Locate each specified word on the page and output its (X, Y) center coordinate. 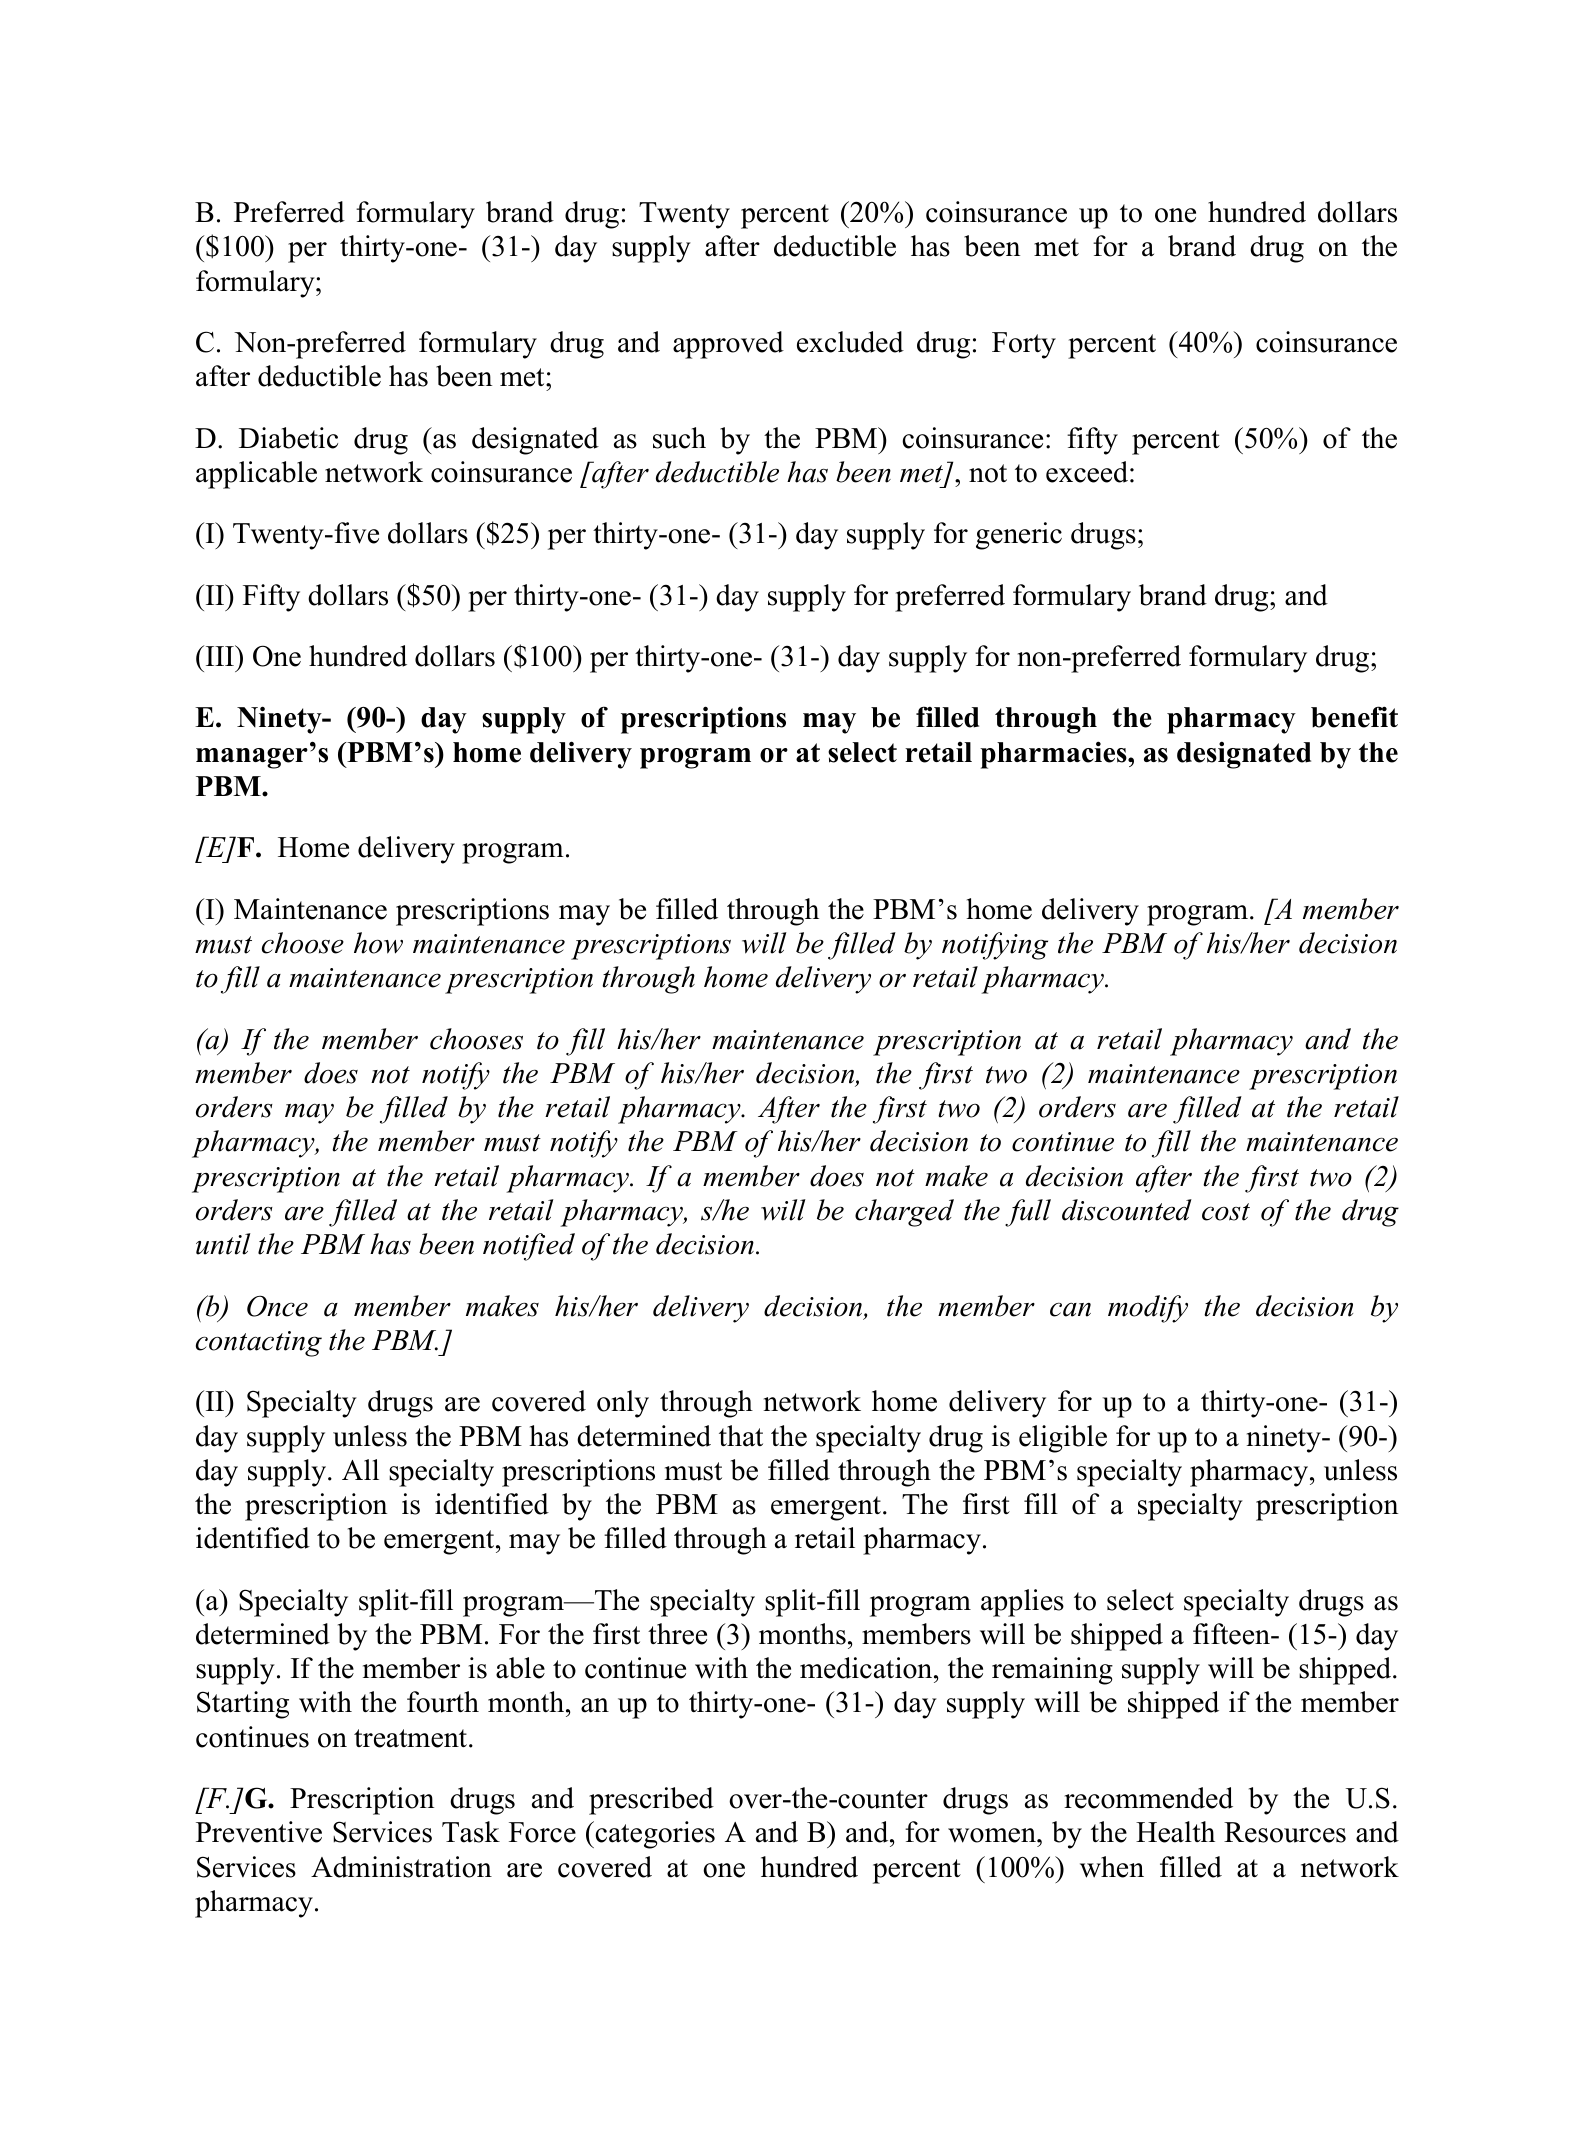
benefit (1354, 717)
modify (1148, 1309)
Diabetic (288, 438)
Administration (401, 1867)
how (378, 943)
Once (277, 1306)
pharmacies (1054, 755)
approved (728, 345)
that (741, 1436)
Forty (1024, 345)
